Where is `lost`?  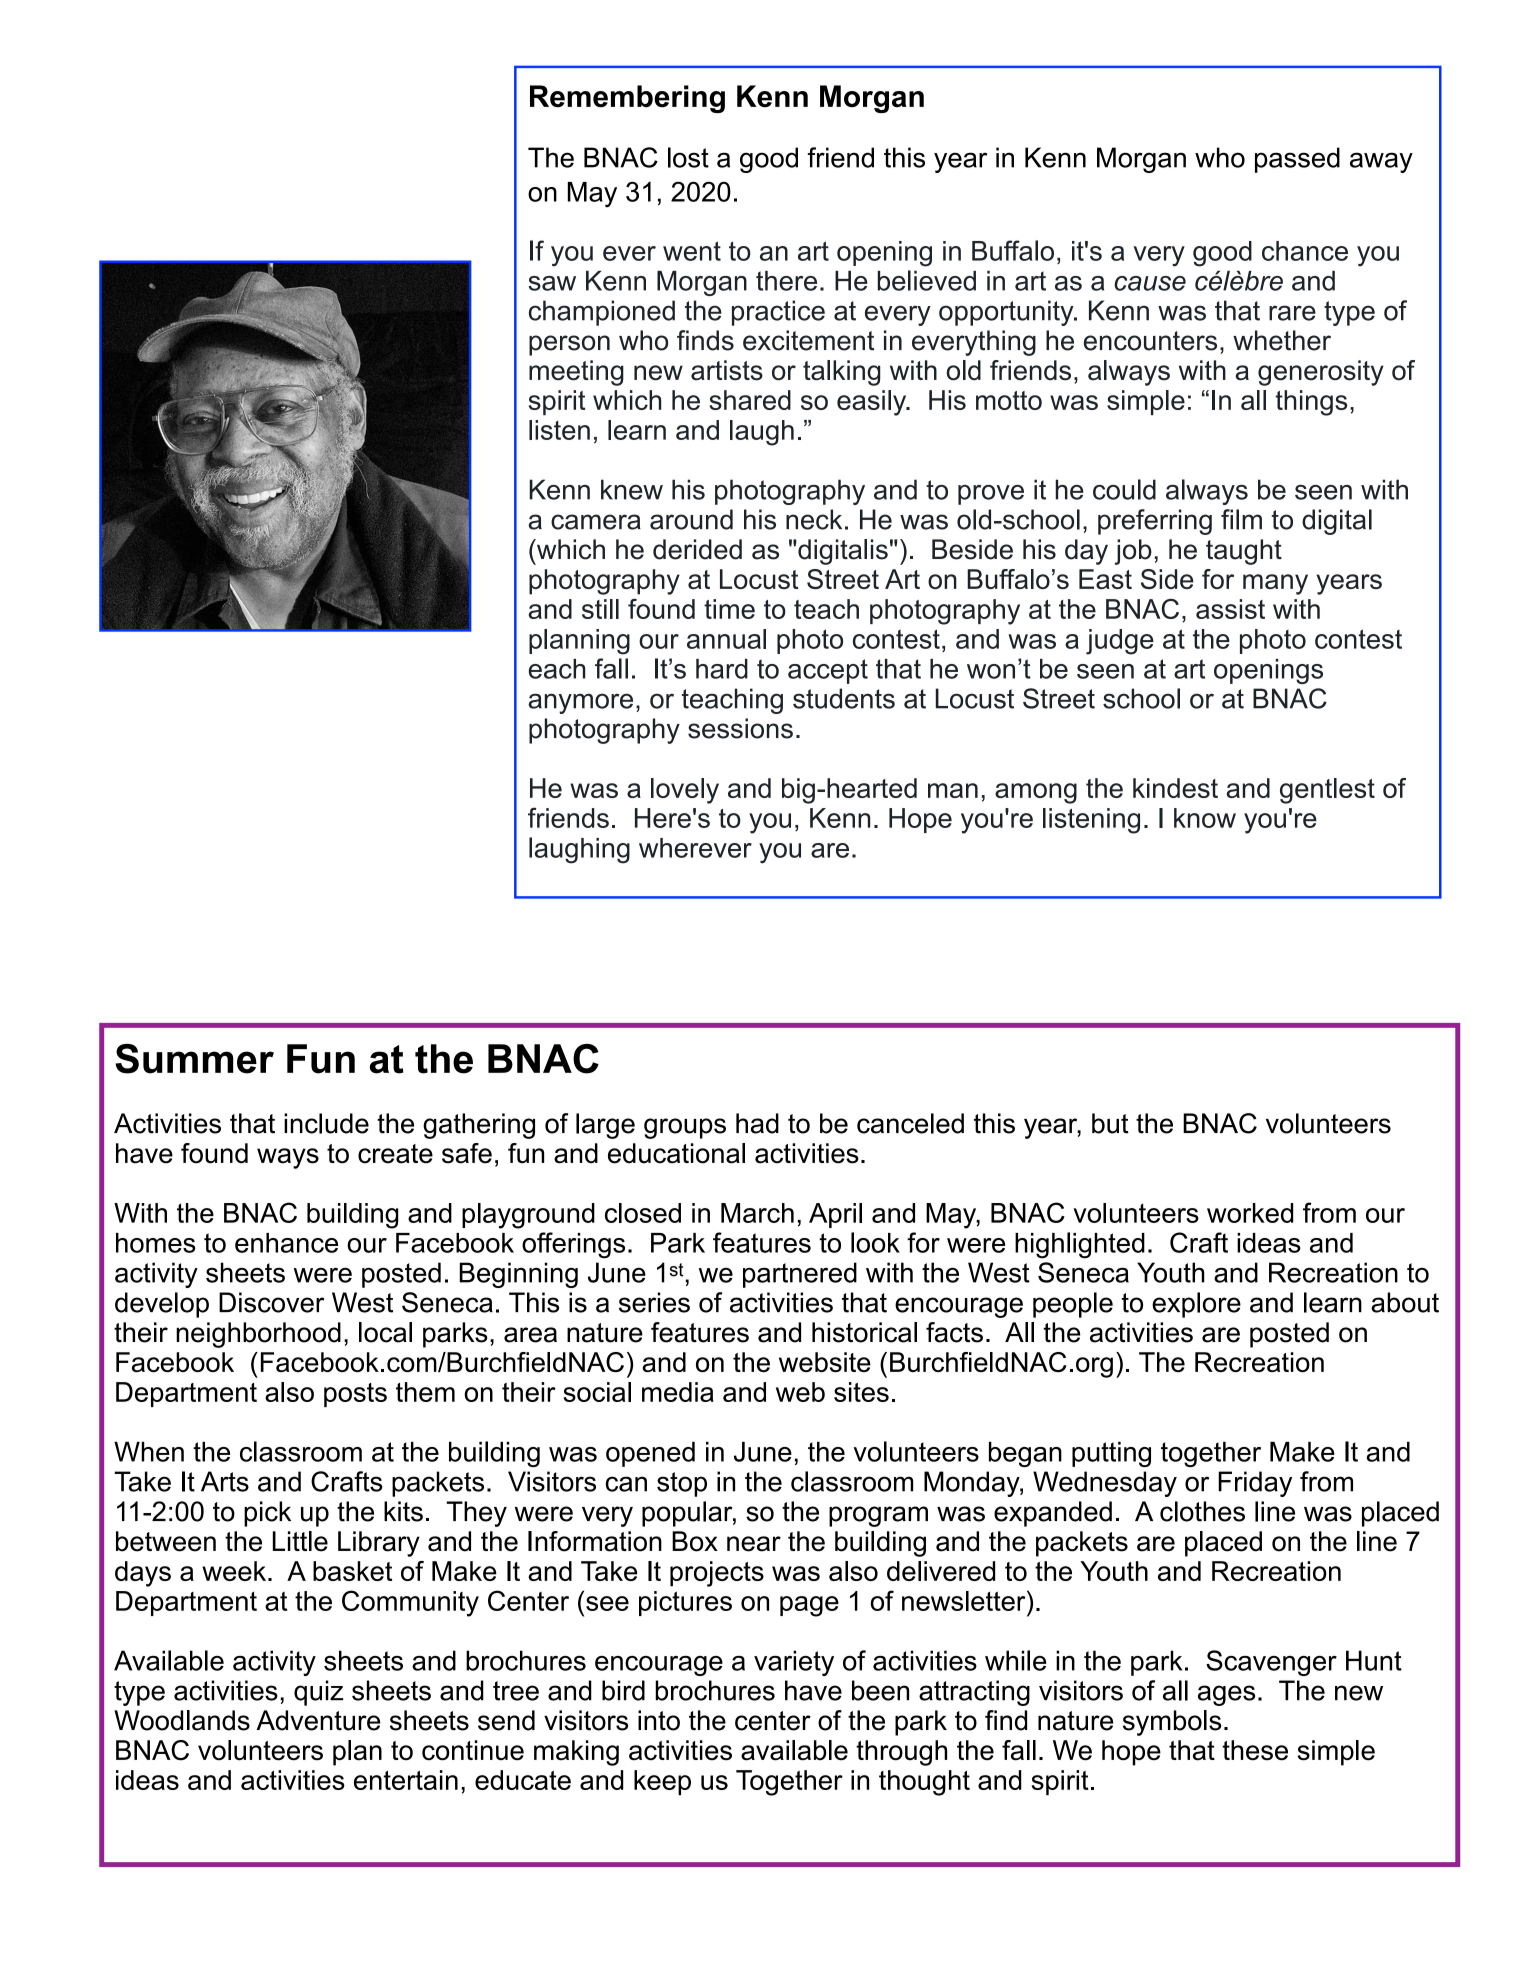
lost is located at coordinates (688, 157).
